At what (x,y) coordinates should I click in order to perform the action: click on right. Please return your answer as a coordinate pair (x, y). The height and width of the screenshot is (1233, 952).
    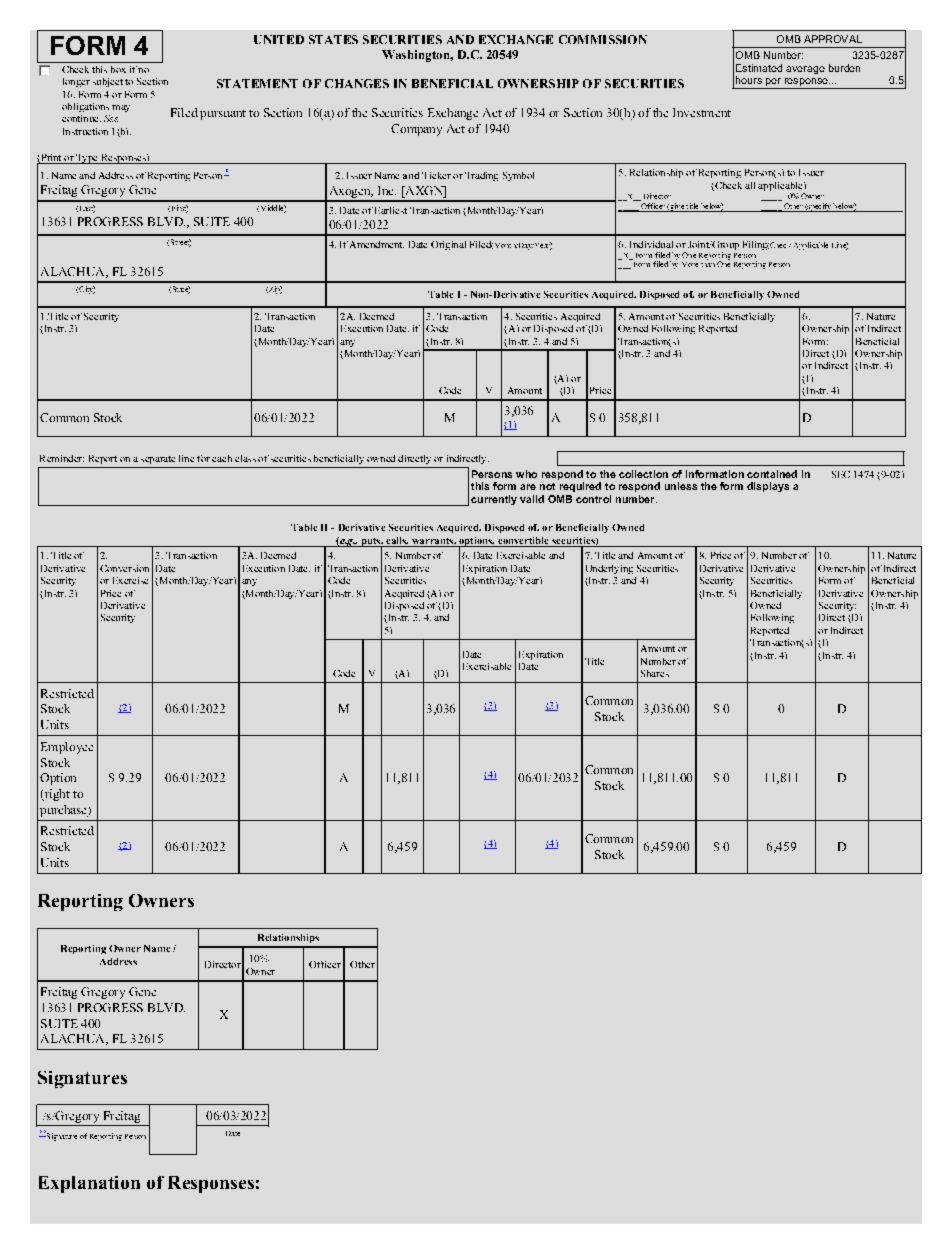
    Looking at the image, I should click on (56, 795).
